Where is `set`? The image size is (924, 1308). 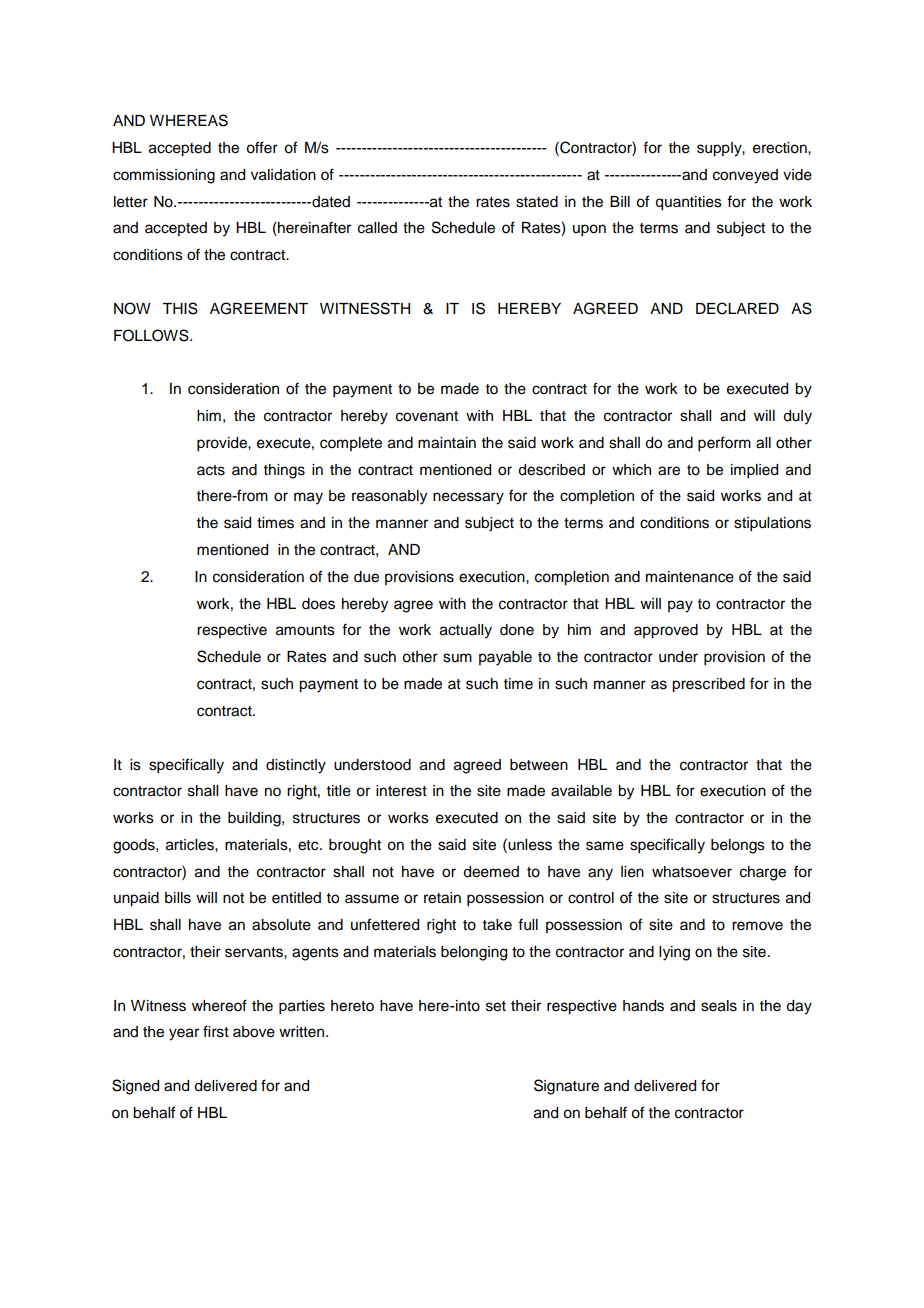 set is located at coordinates (496, 1006).
